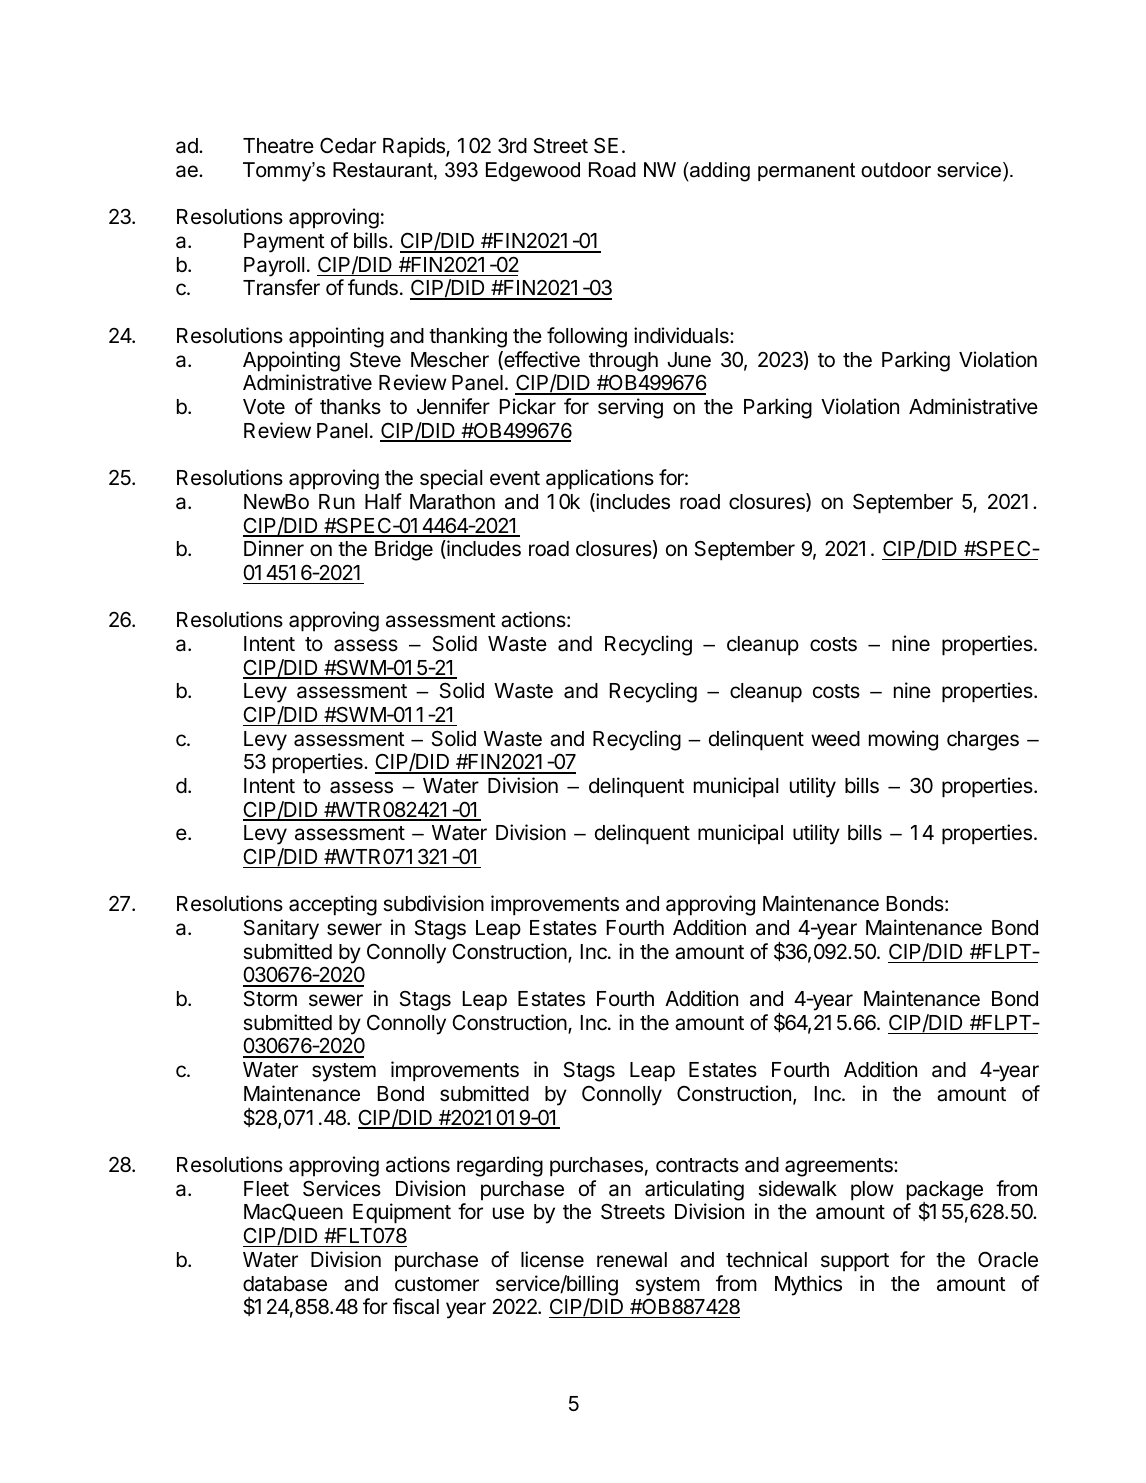  I want to click on accepting, so click(333, 905).
